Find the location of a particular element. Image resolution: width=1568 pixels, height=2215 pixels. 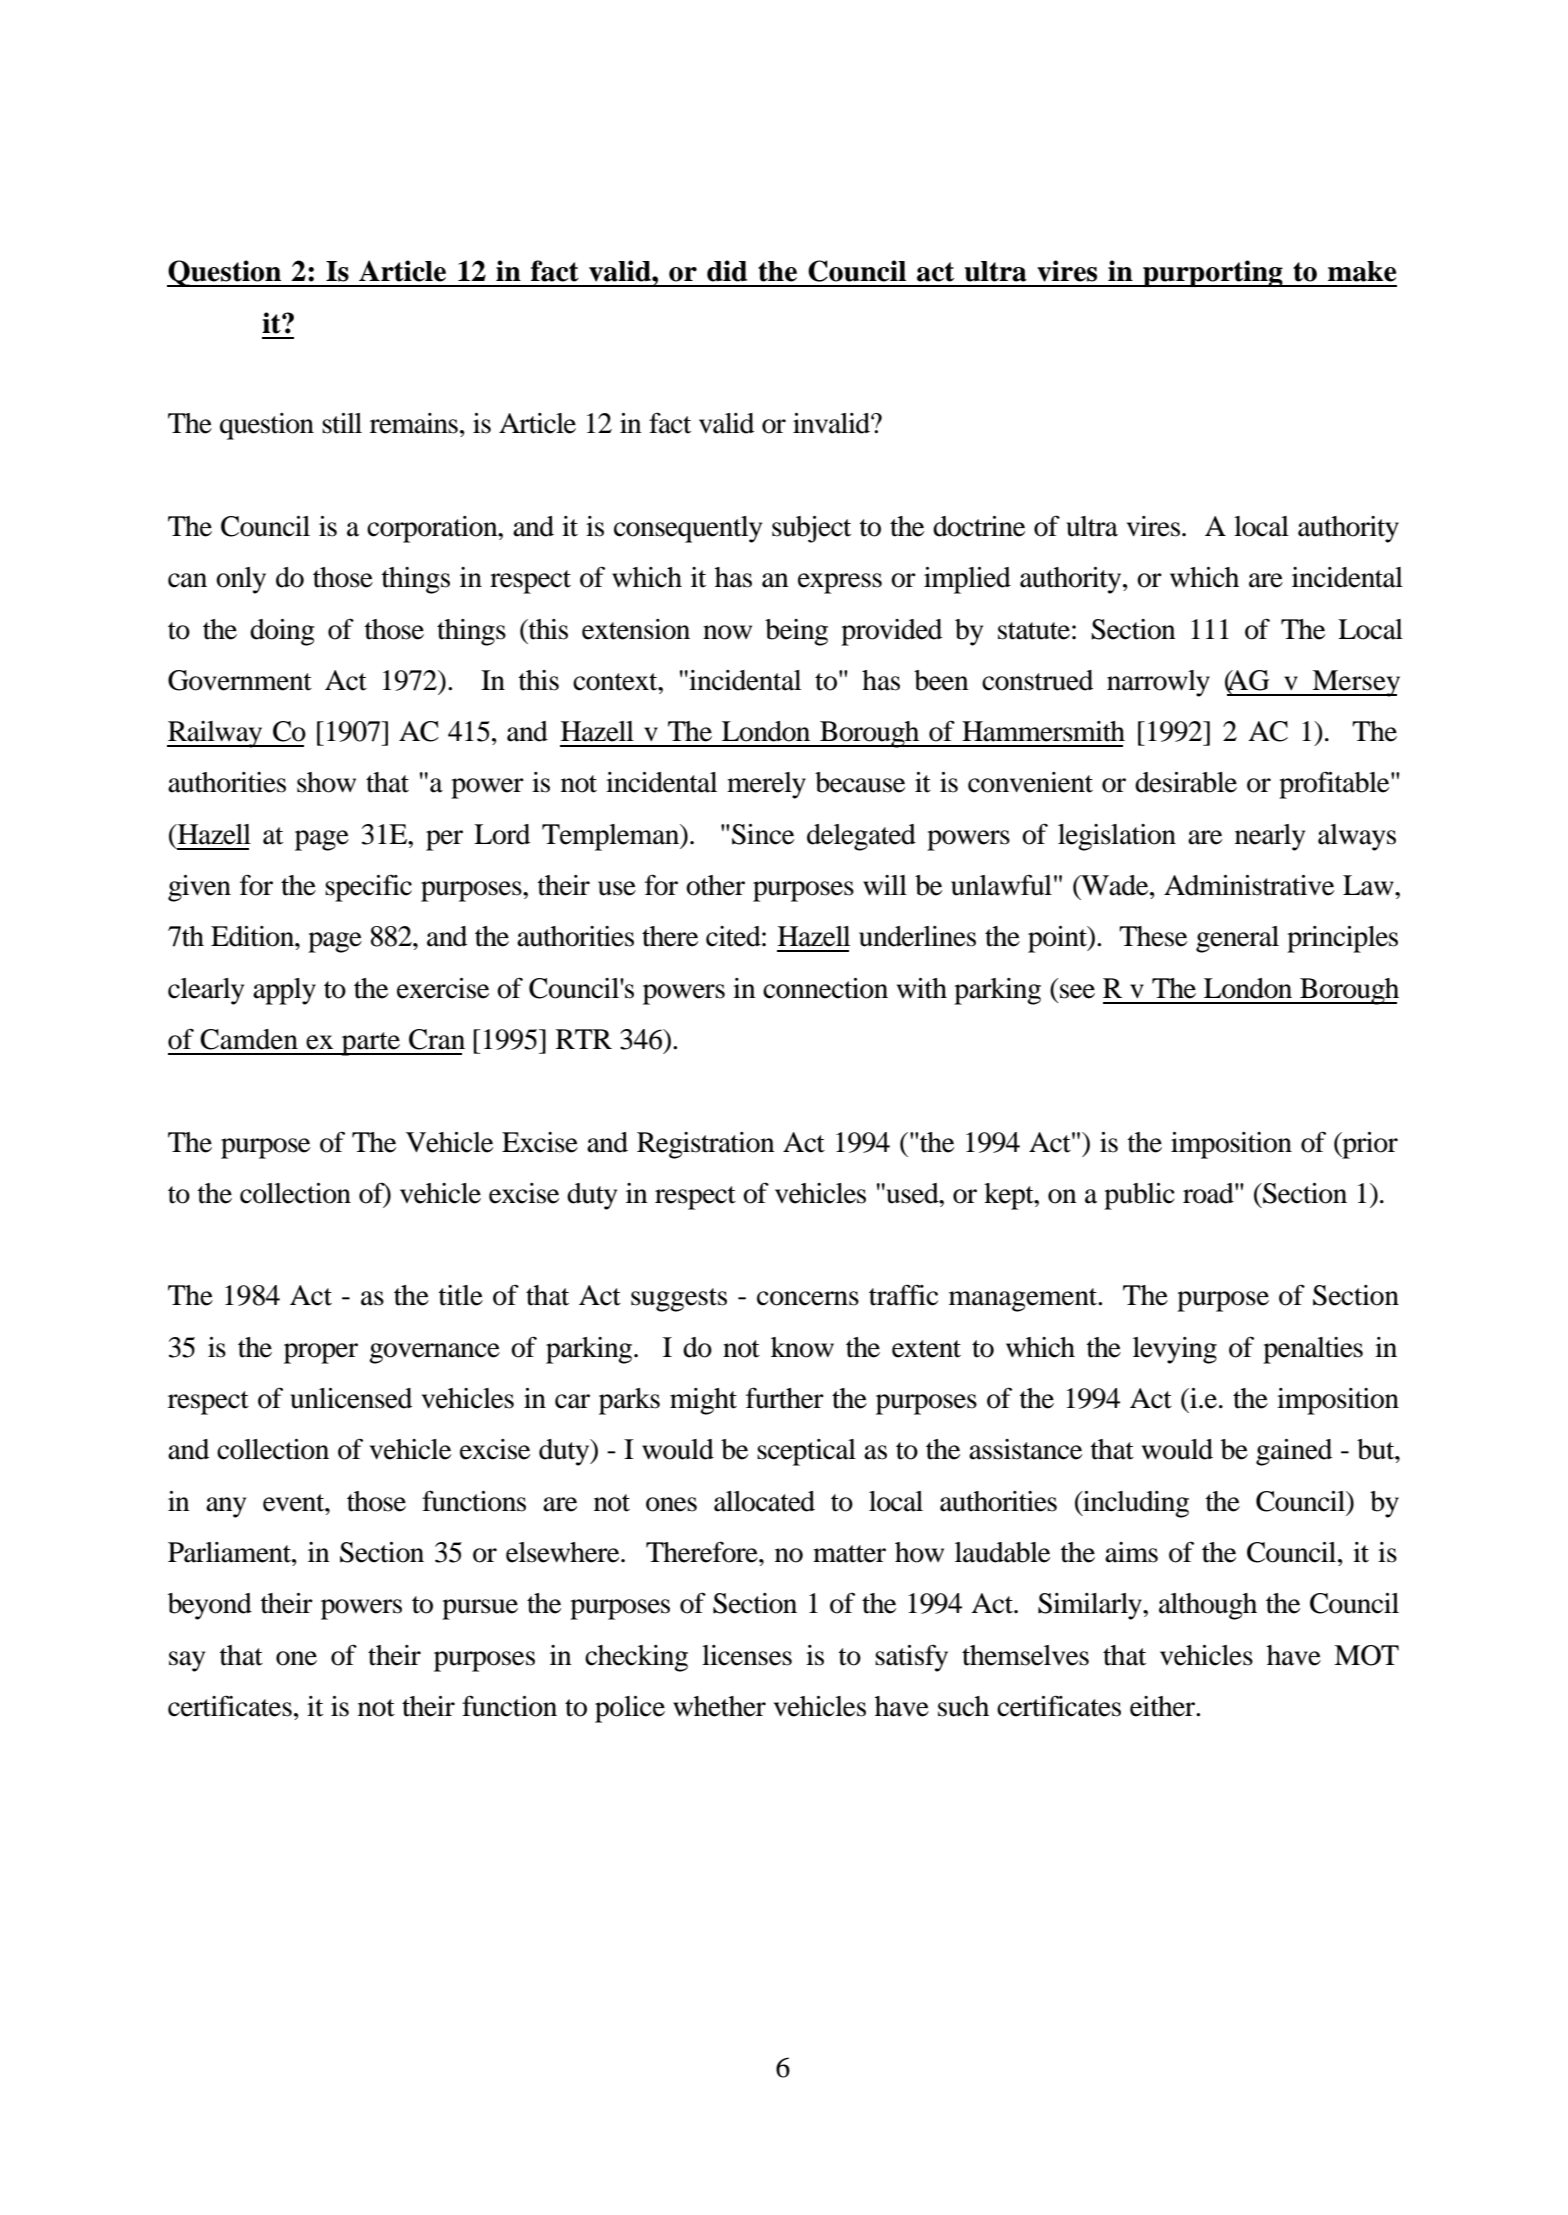

road is located at coordinates (1209, 1193).
